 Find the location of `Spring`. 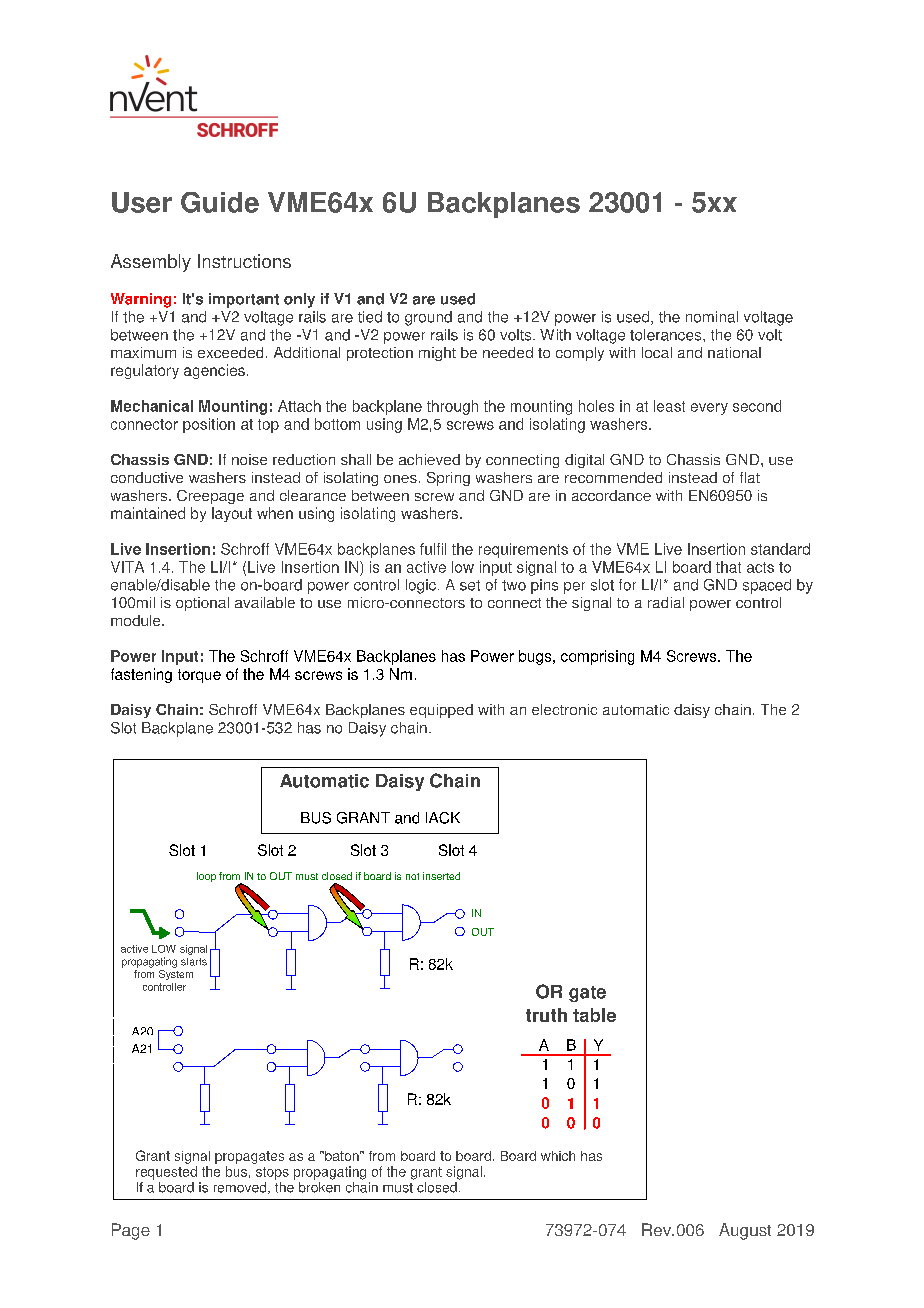

Spring is located at coordinates (448, 479).
